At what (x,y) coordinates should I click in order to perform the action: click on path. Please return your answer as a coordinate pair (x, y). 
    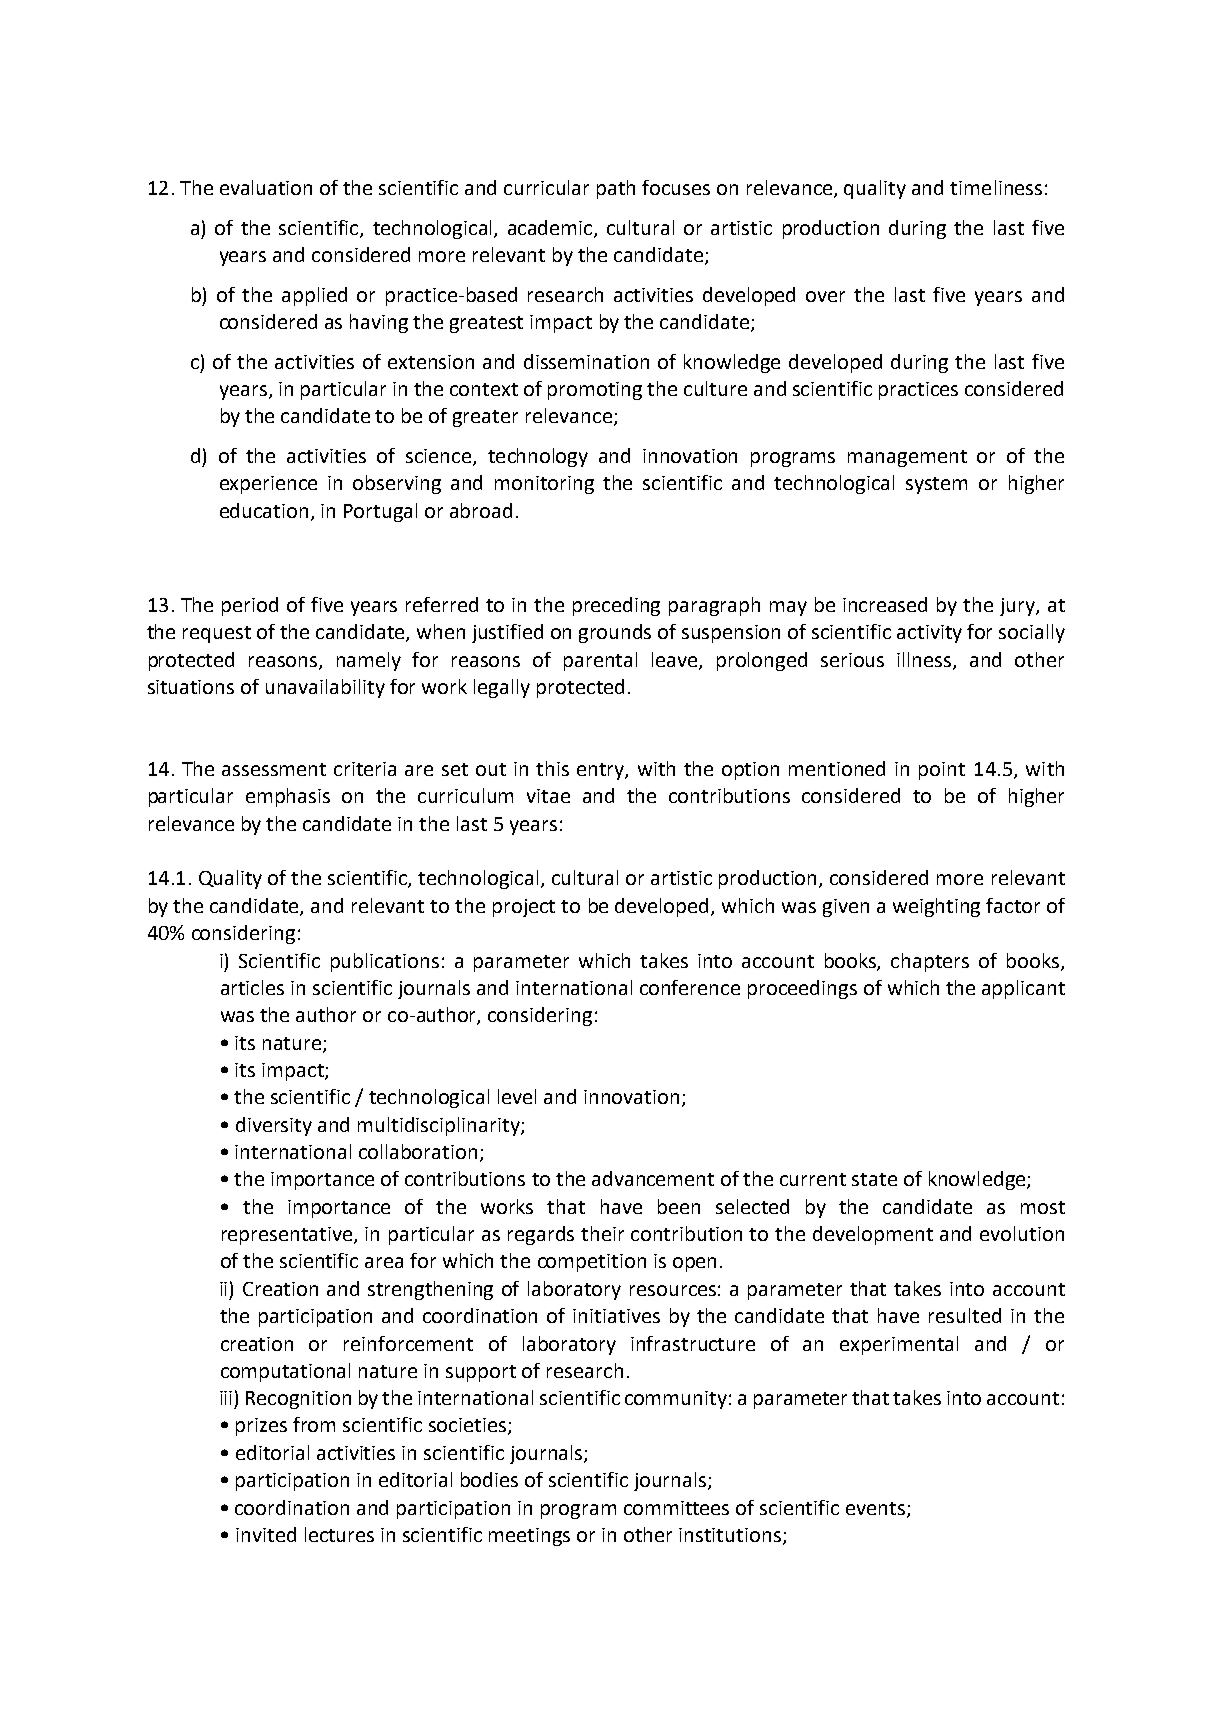
    Looking at the image, I should click on (616, 189).
